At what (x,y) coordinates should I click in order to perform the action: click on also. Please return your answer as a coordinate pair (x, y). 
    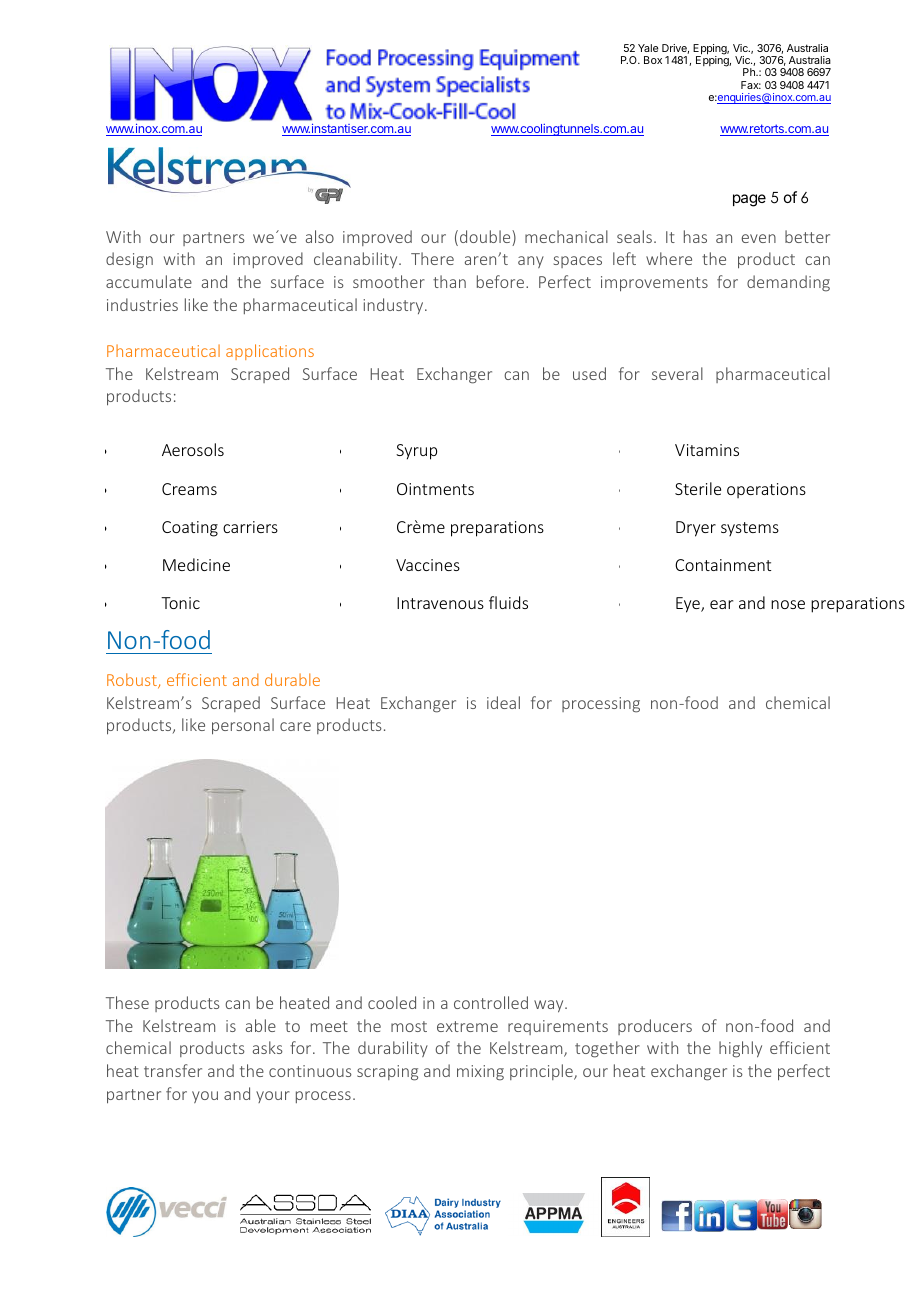
    Looking at the image, I should click on (320, 236).
